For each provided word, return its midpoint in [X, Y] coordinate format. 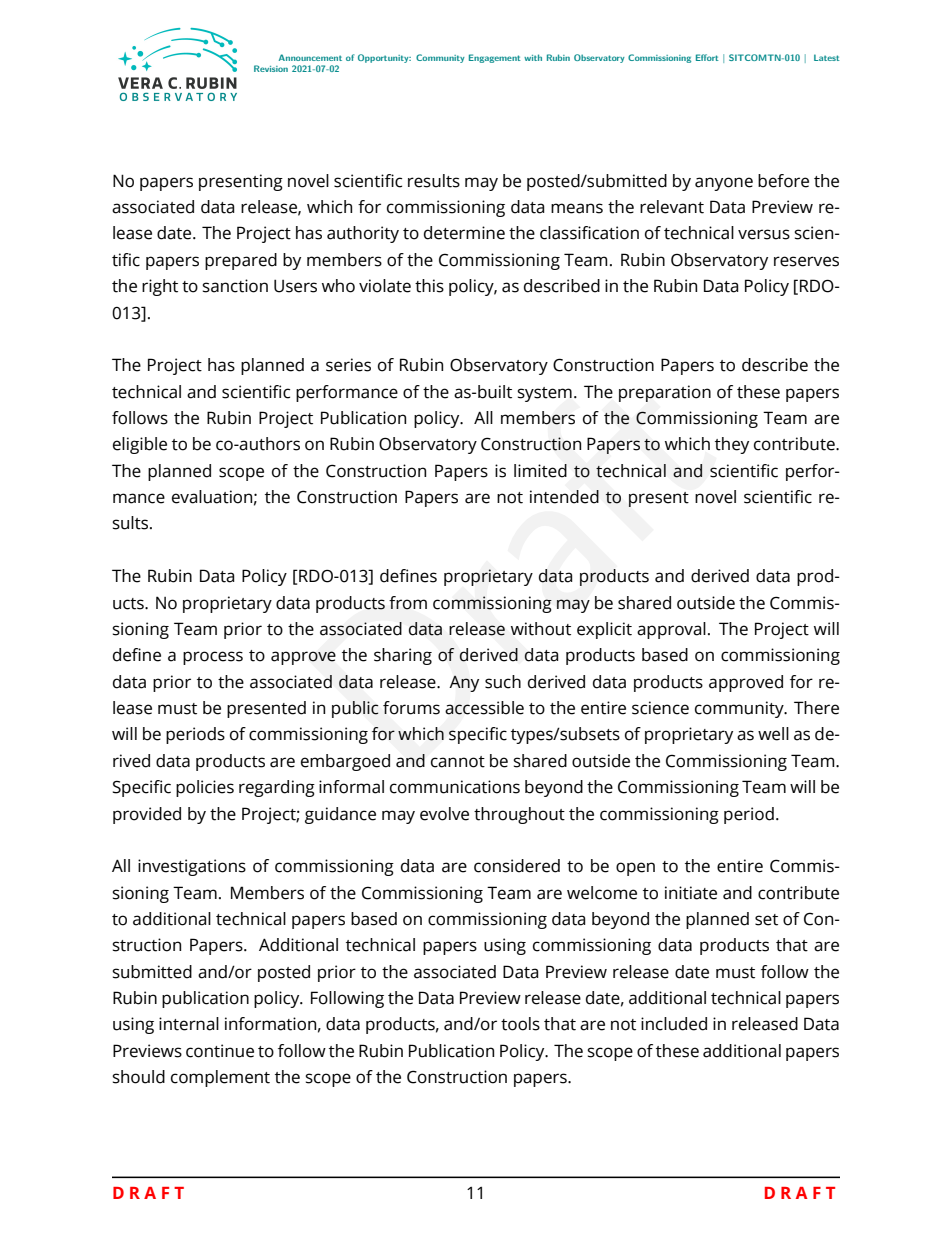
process [213, 658]
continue [220, 1051]
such [503, 682]
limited [540, 471]
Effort [707, 57]
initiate [691, 893]
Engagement [495, 58]
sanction [235, 286]
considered [517, 866]
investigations [192, 867]
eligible [140, 445]
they [732, 445]
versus [764, 234]
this [429, 286]
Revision [271, 68]
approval [671, 630]
